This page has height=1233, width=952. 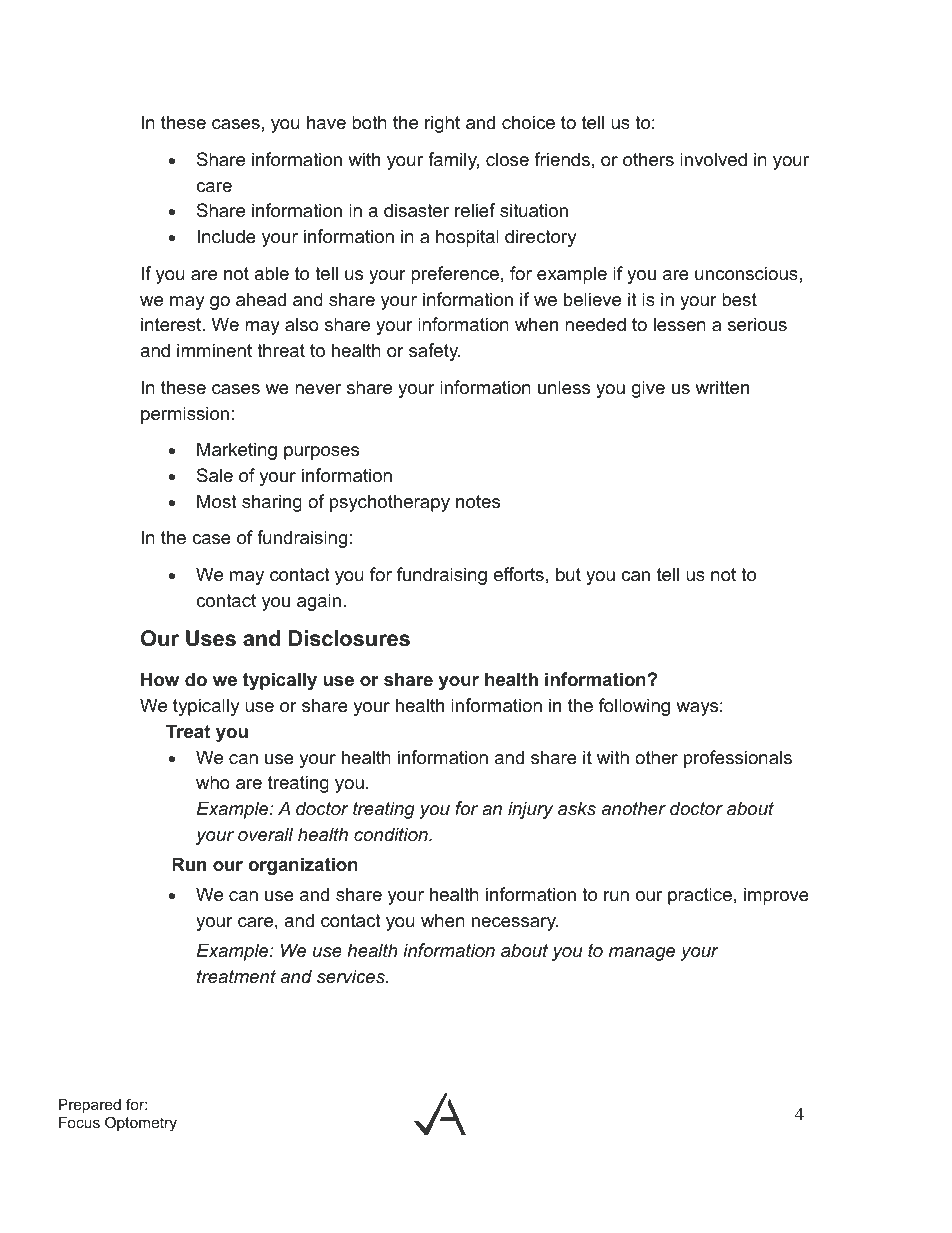 What do you see at coordinates (642, 954) in the page?
I see `manage` at bounding box center [642, 954].
